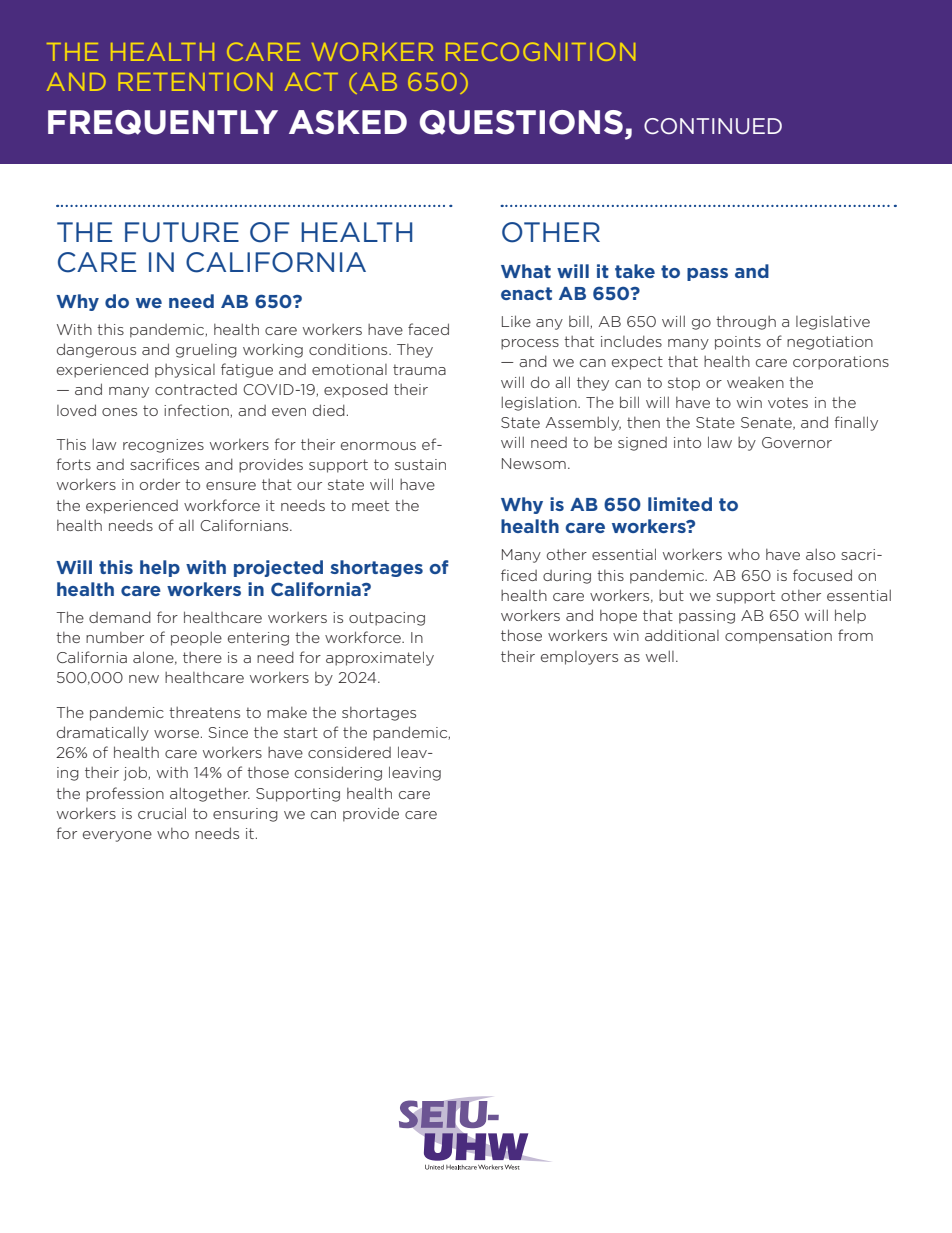 This screenshot has width=952, height=1233. What do you see at coordinates (162, 813) in the screenshot?
I see `crucial` at bounding box center [162, 813].
